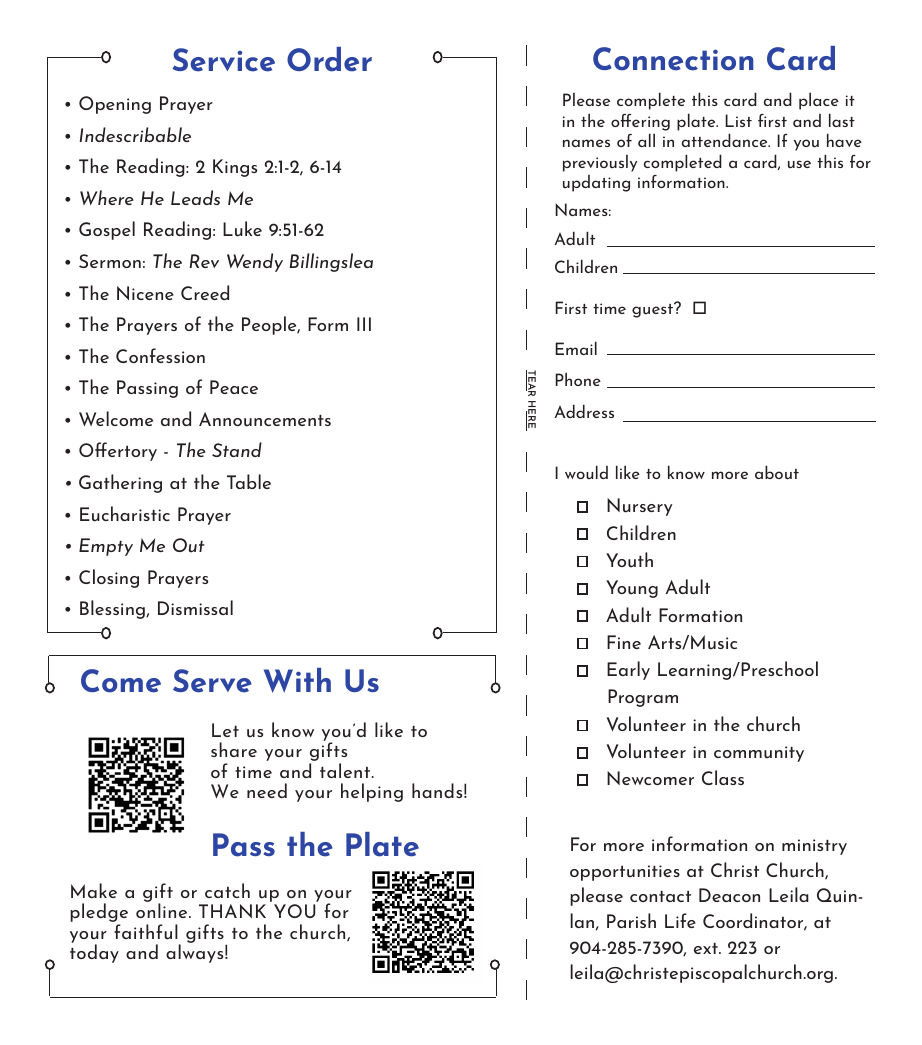 This page has height=1045, width=922. I want to click on Fine, so click(624, 642).
